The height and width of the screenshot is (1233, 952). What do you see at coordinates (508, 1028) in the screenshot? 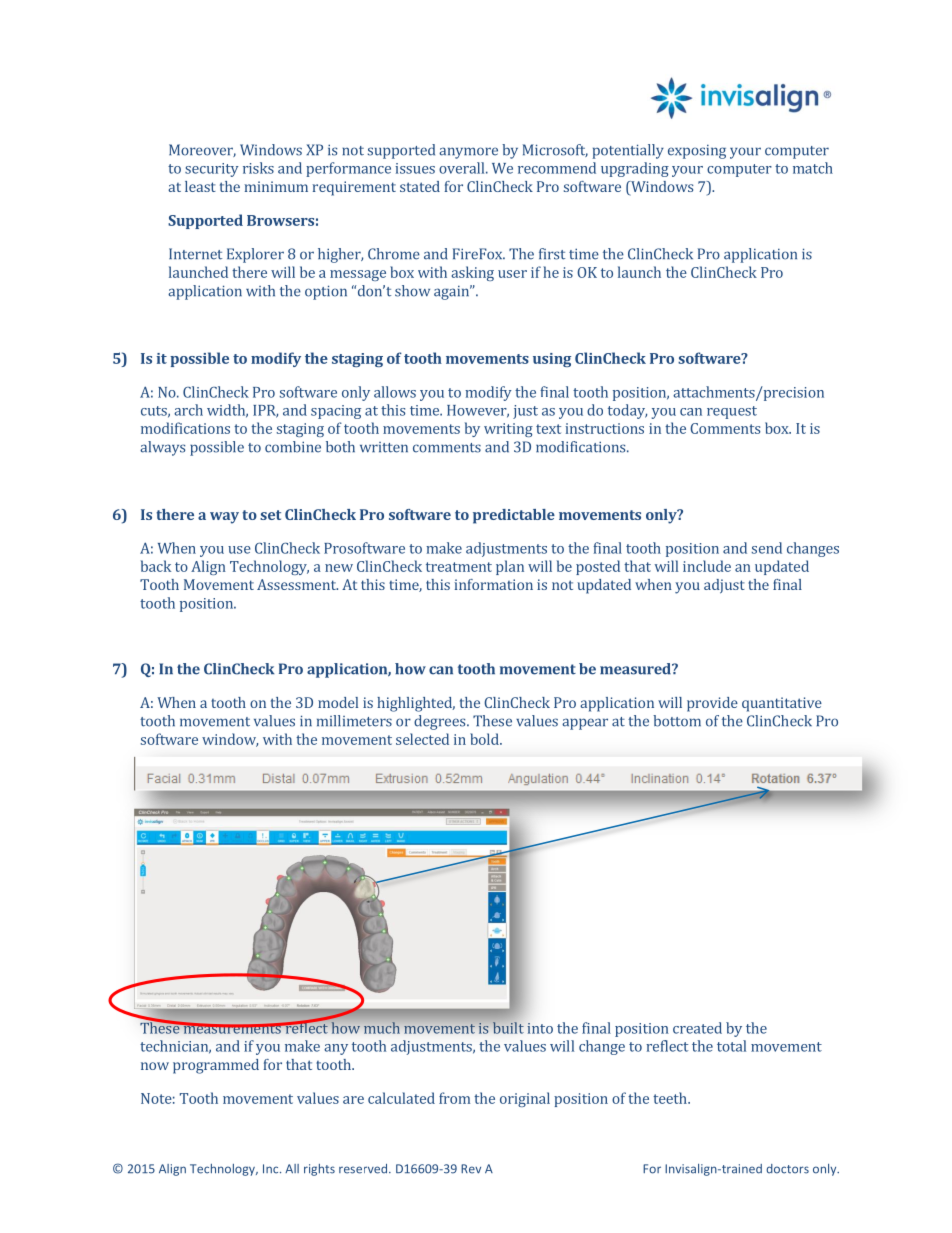
I see `built` at bounding box center [508, 1028].
